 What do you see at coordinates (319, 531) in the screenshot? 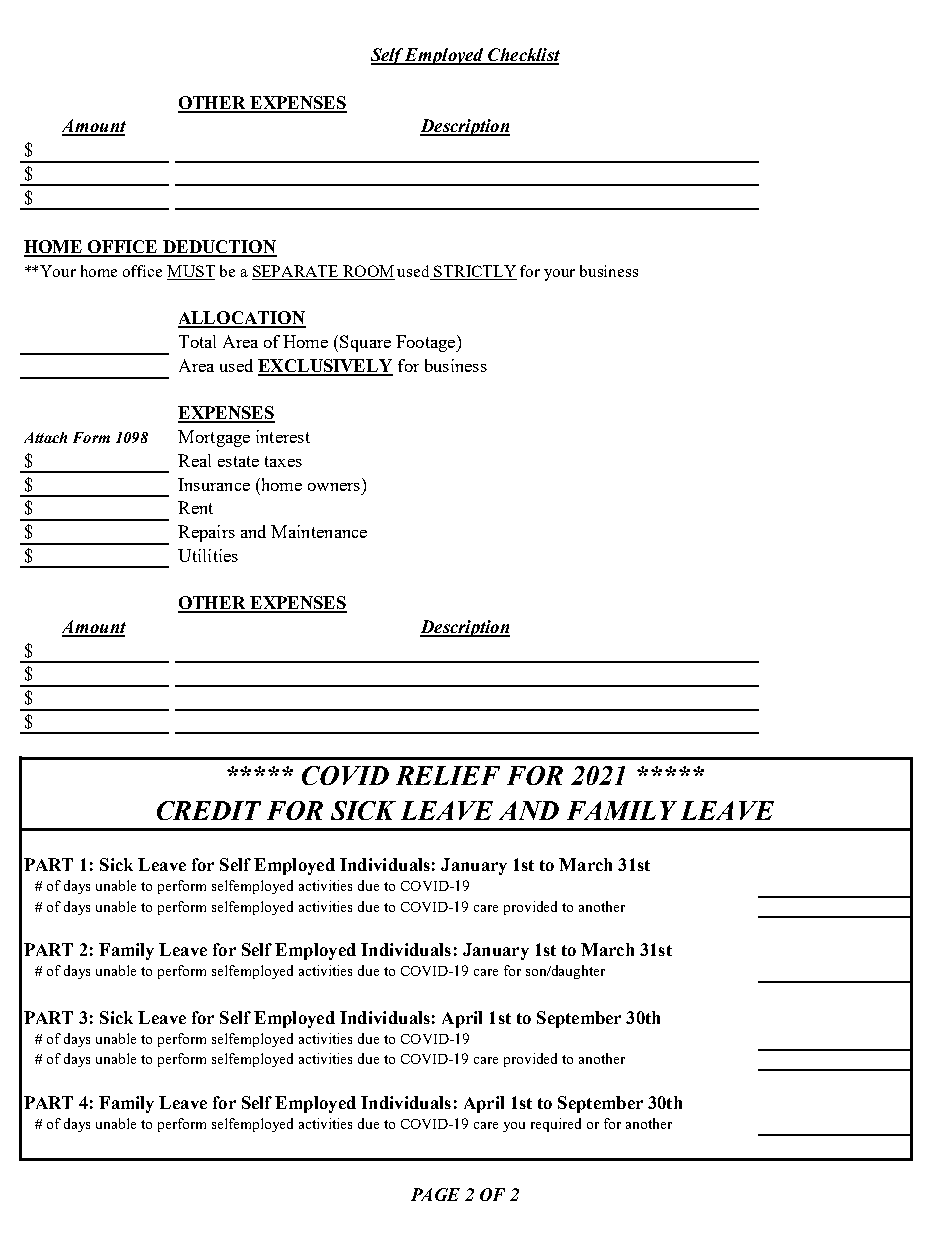
I see `Maintenance` at bounding box center [319, 531].
